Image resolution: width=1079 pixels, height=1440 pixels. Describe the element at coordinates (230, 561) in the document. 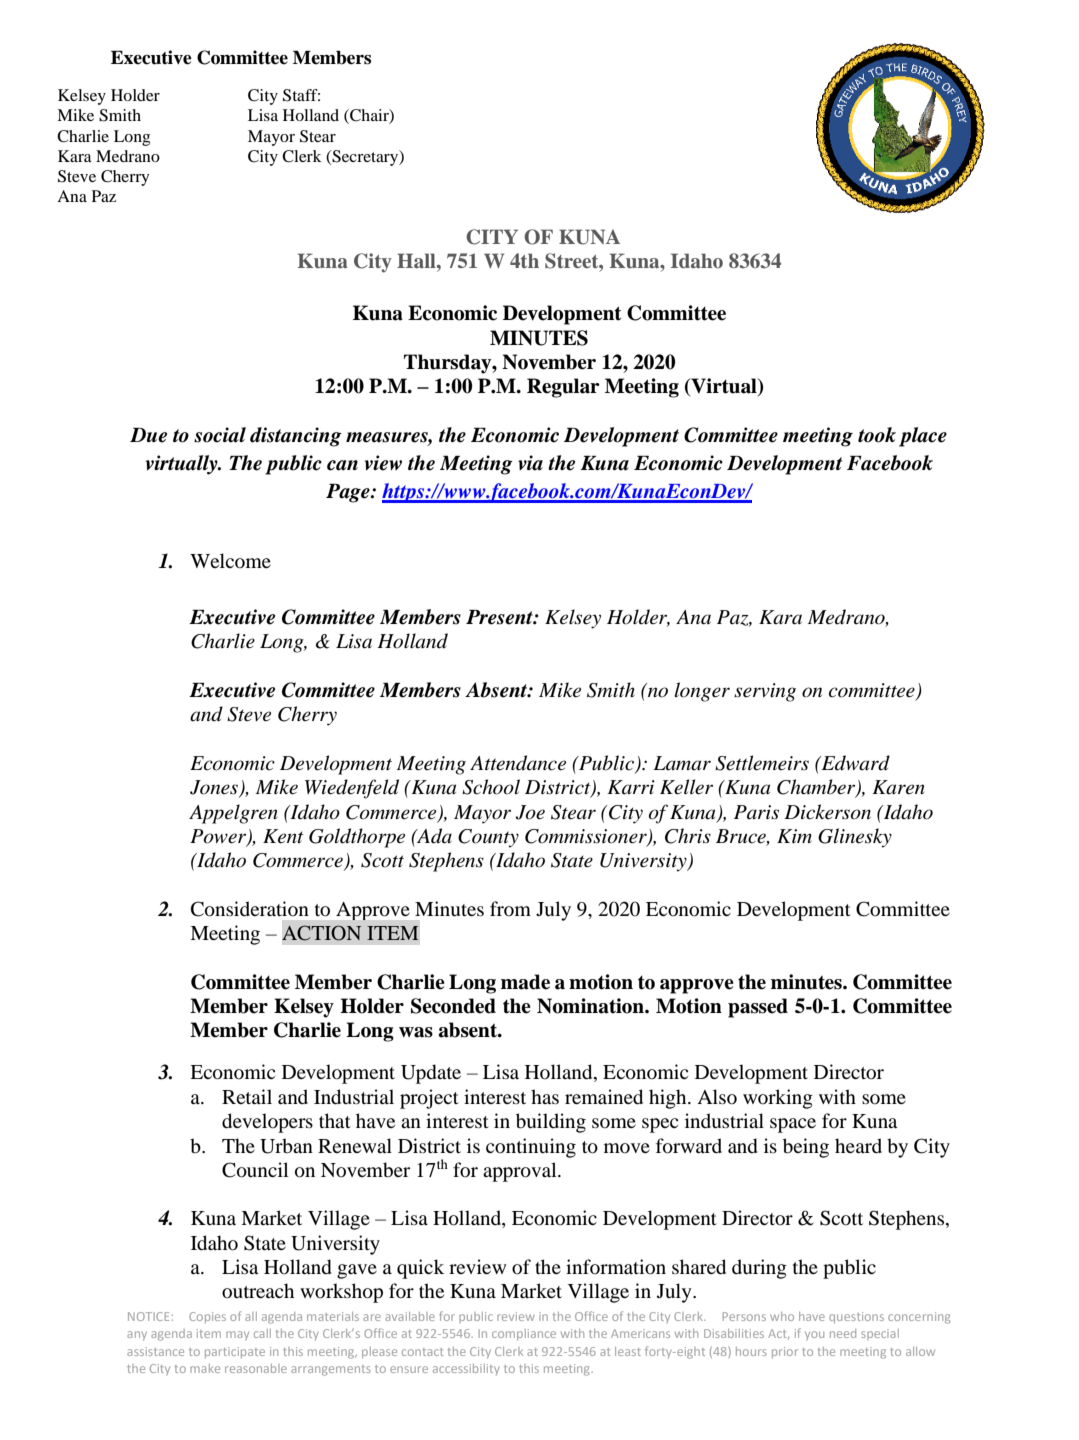

I see `Welcome` at that location.
